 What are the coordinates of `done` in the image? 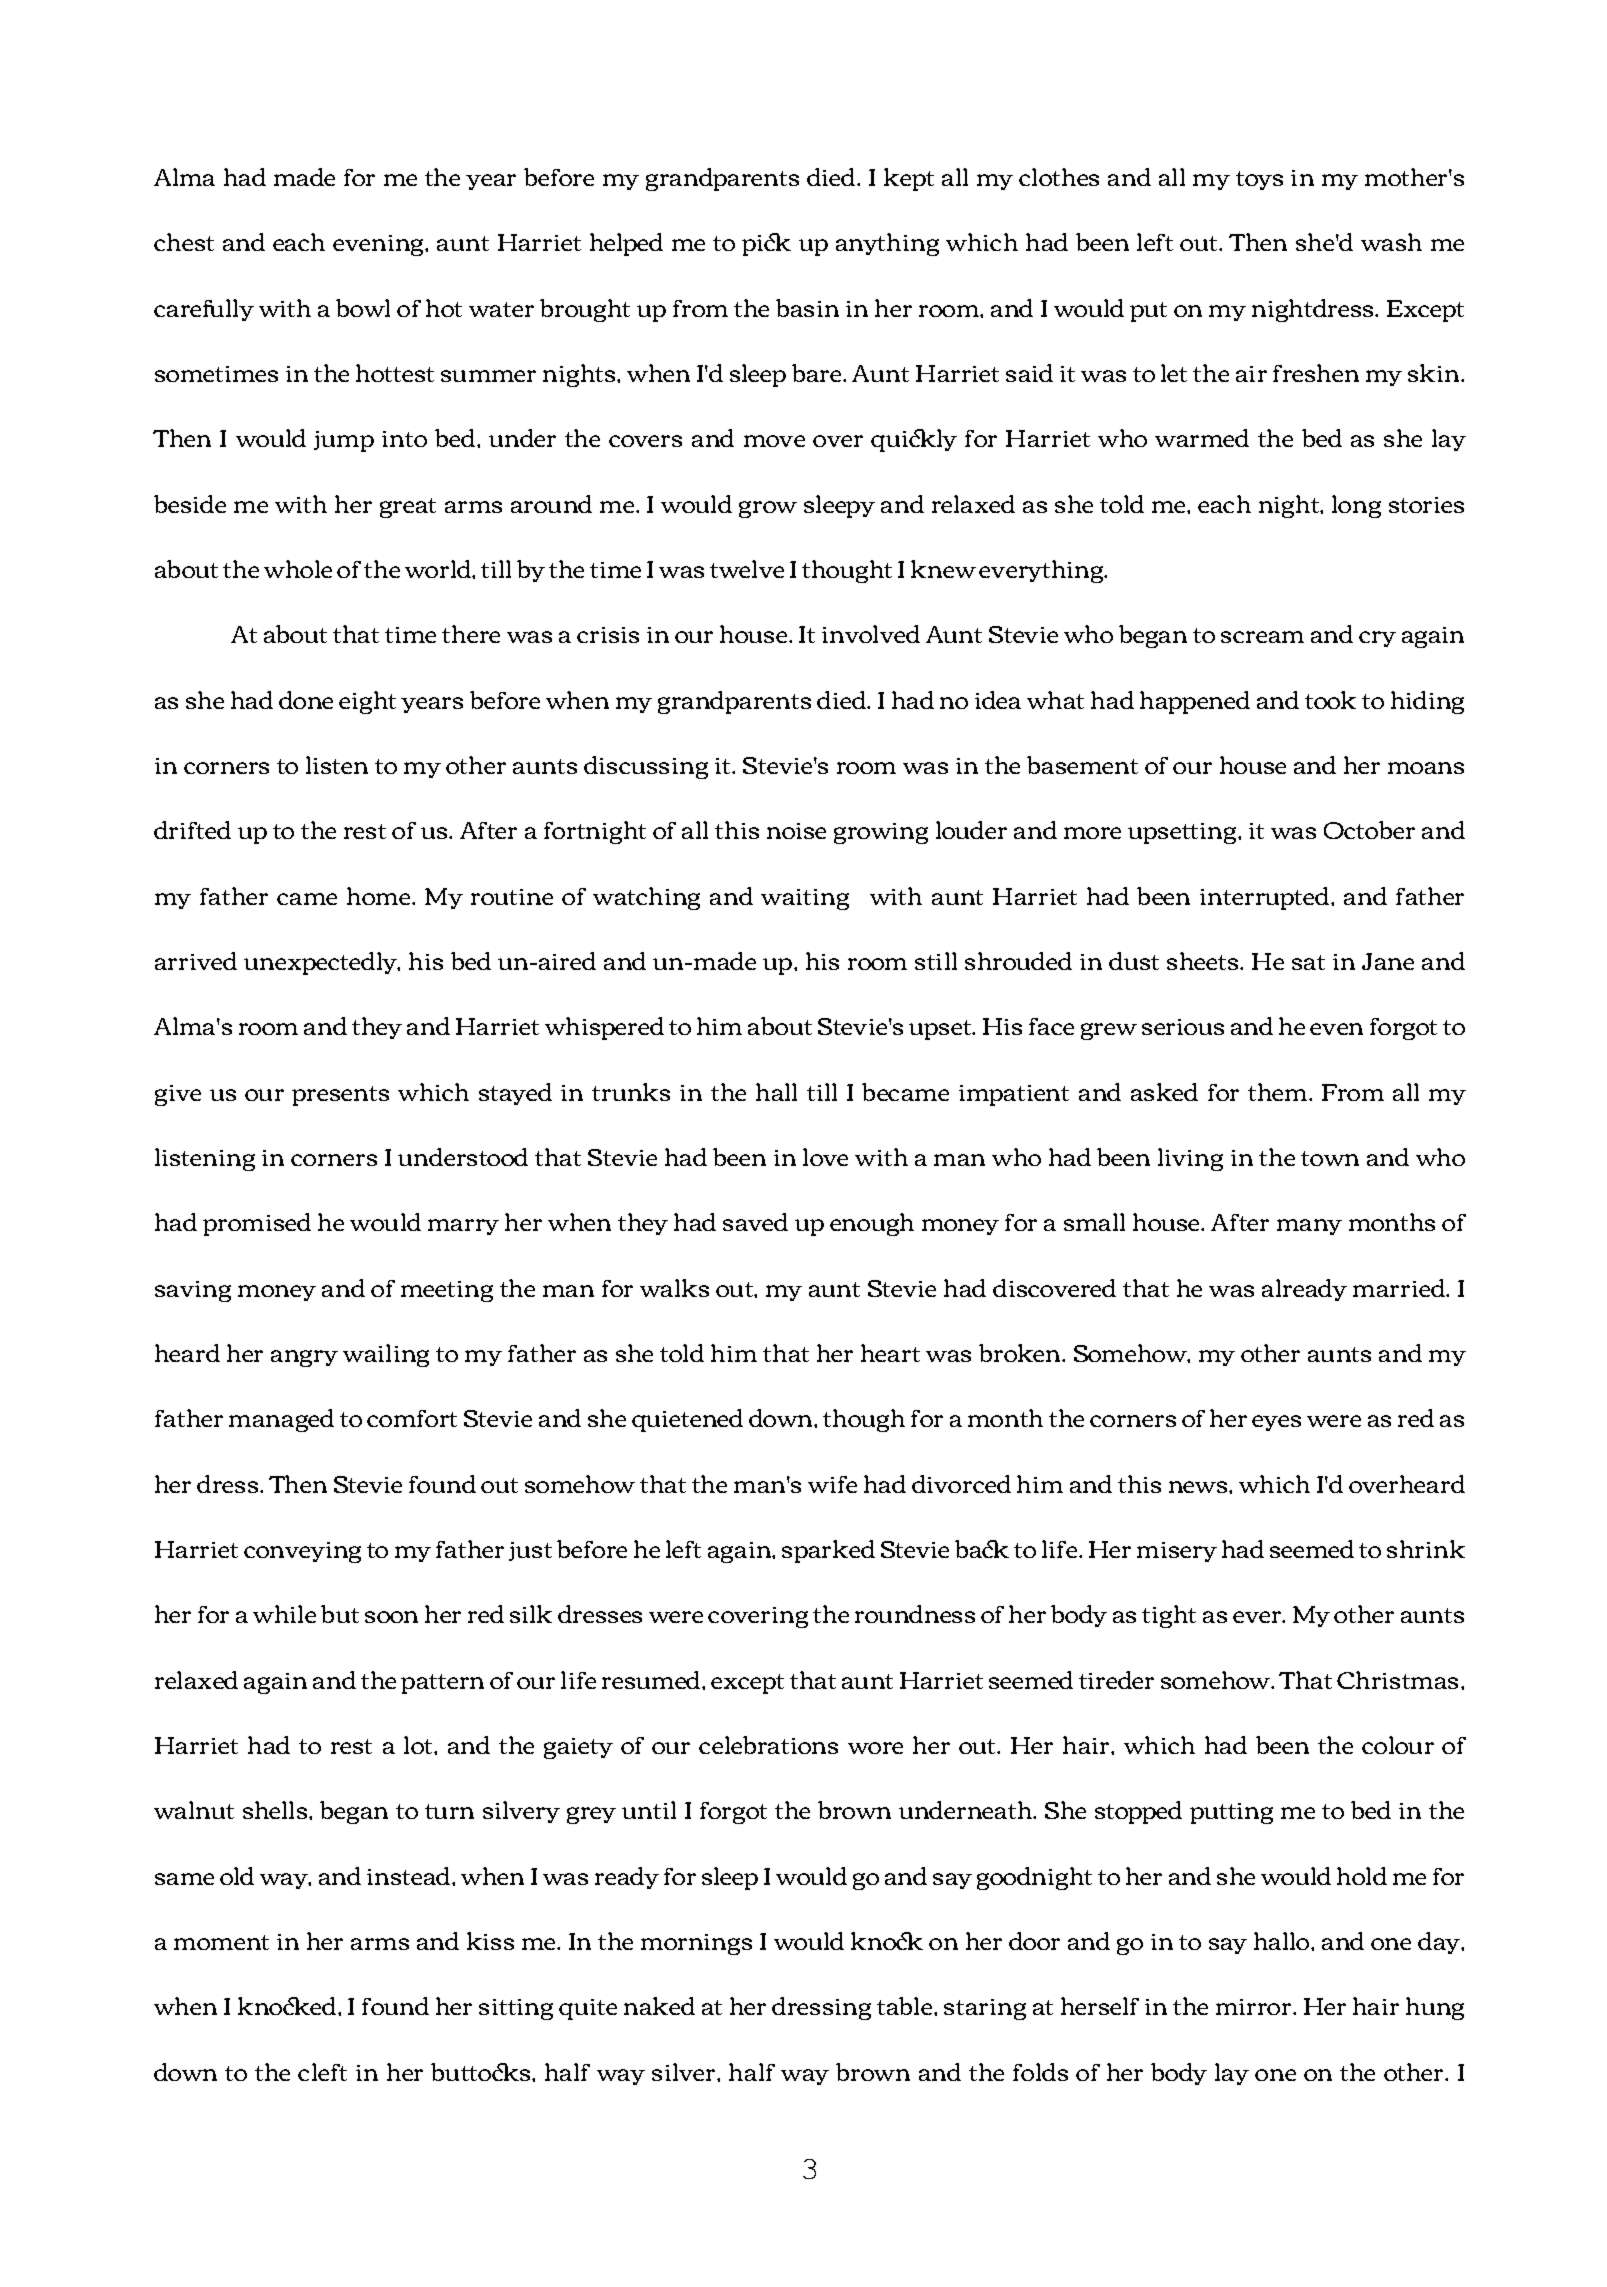 It's located at (306, 700).
